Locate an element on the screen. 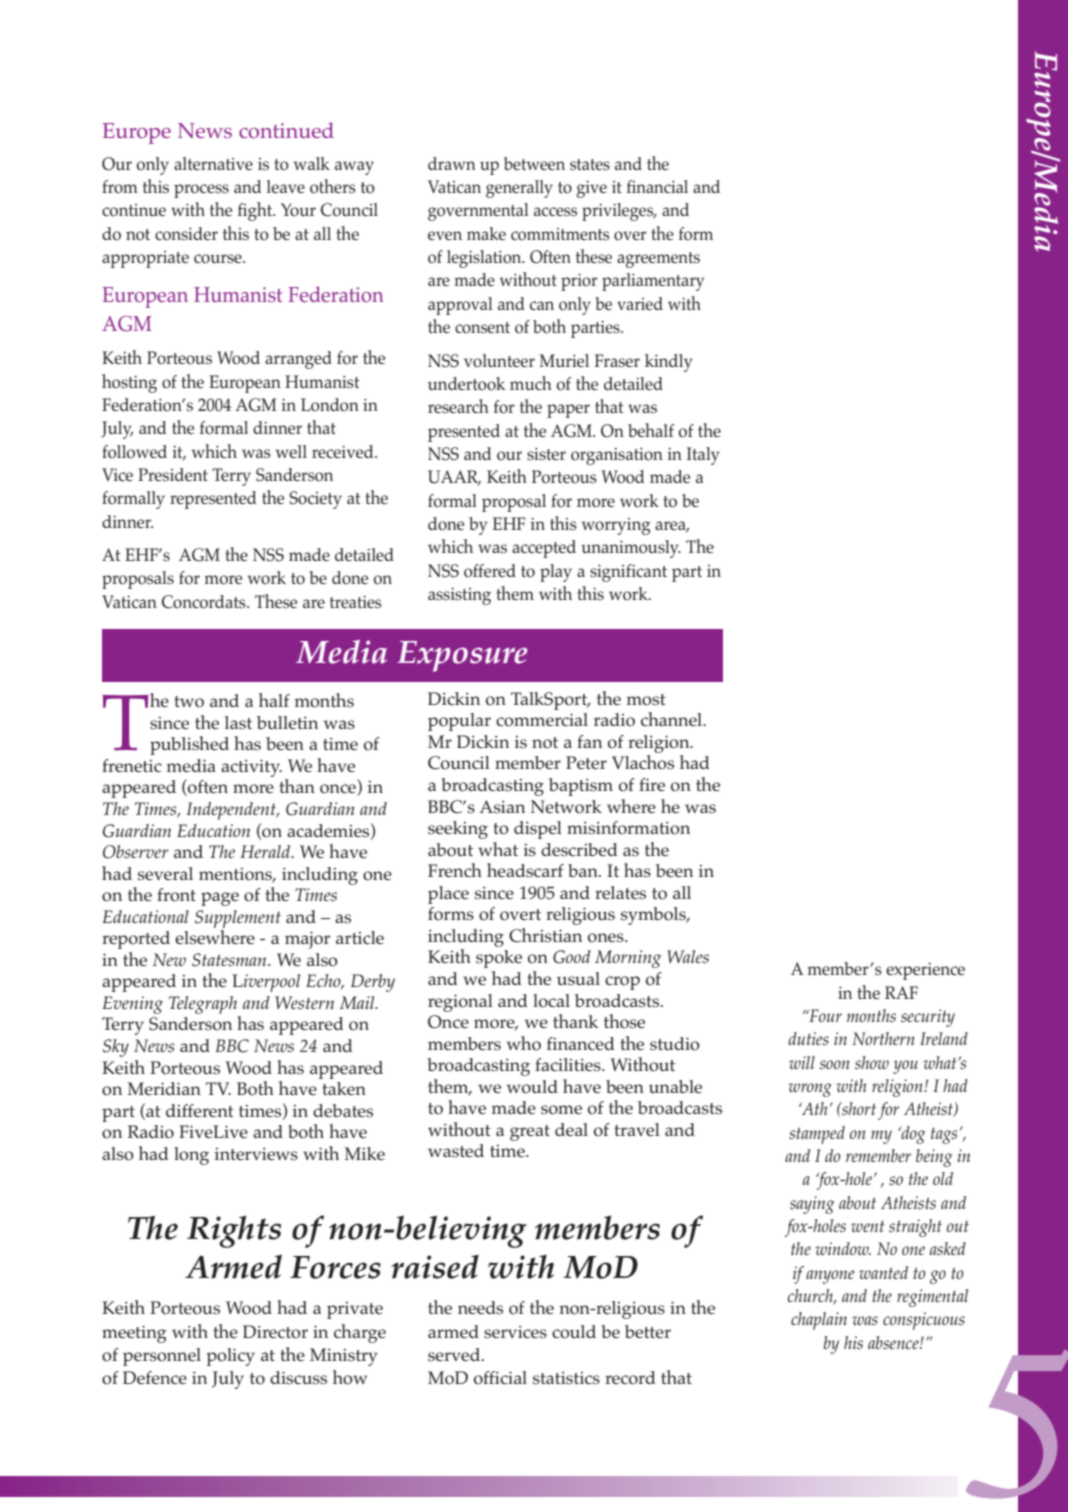  generally is located at coordinates (519, 189).
